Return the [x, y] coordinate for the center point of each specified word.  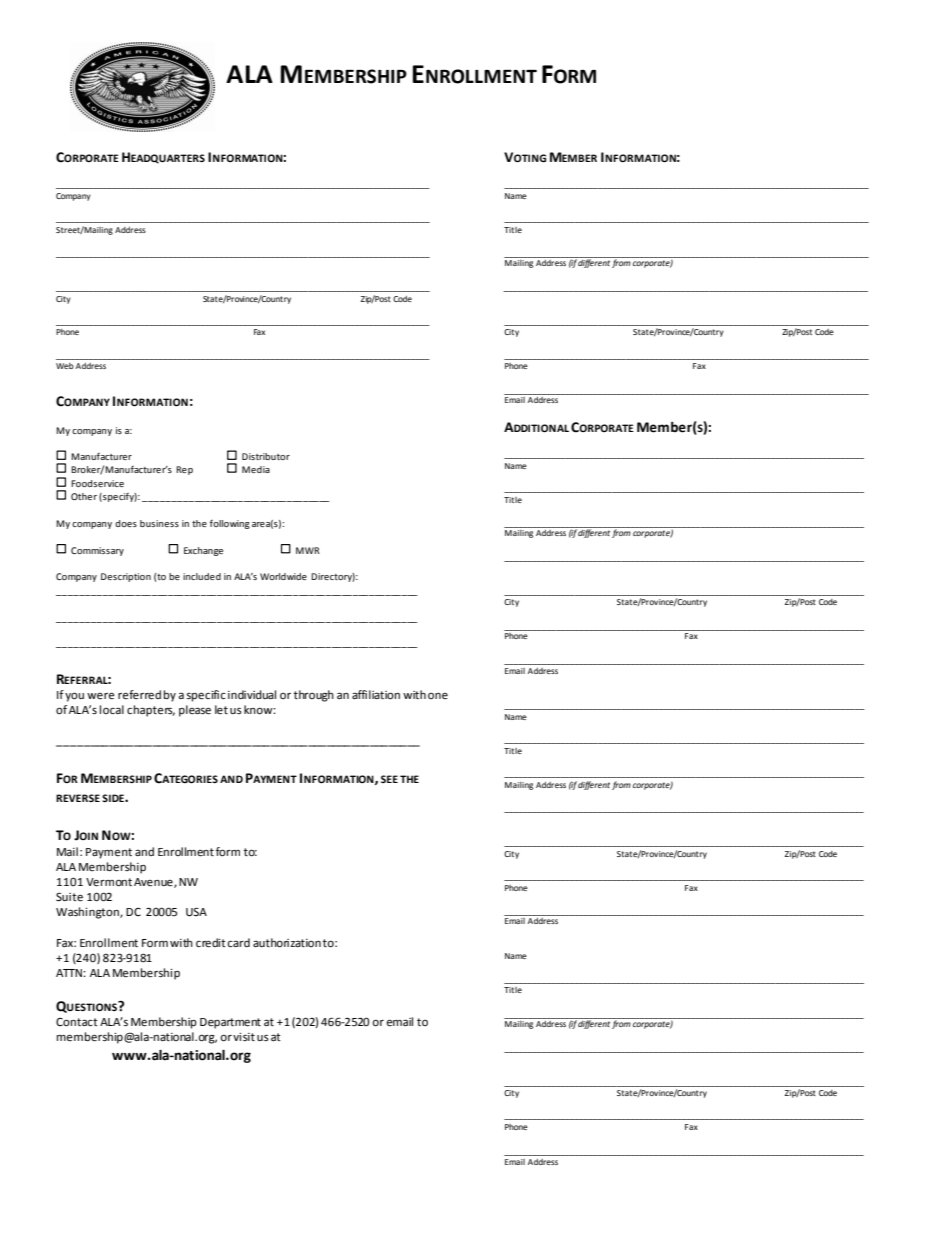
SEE [389, 779]
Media [256, 469]
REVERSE [78, 798]
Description [126, 577]
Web [65, 366]
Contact [77, 1021]
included [202, 576]
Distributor [266, 456]
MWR [308, 550]
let [221, 709]
